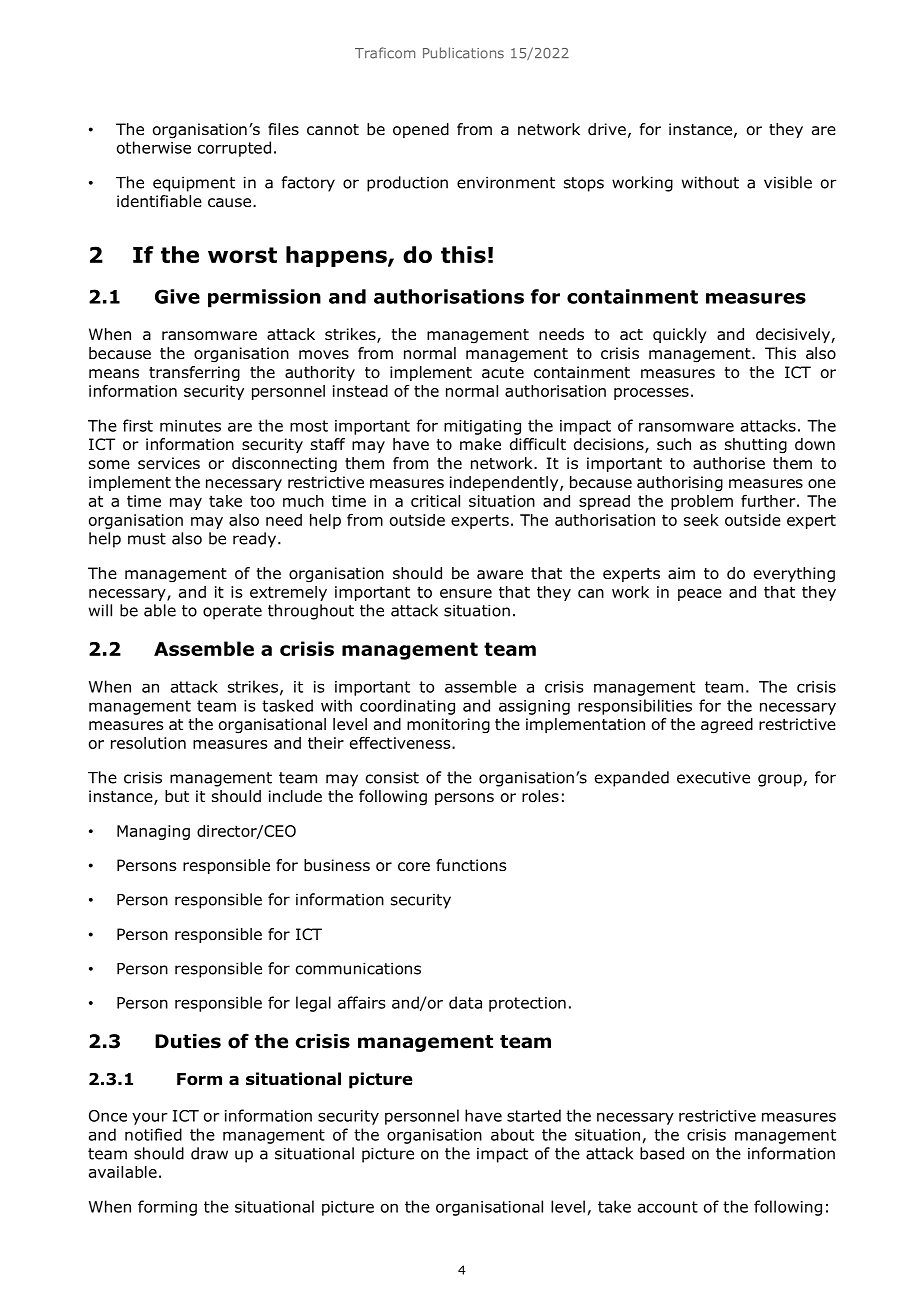 This page has height=1308, width=924. I want to click on about, so click(512, 1134).
